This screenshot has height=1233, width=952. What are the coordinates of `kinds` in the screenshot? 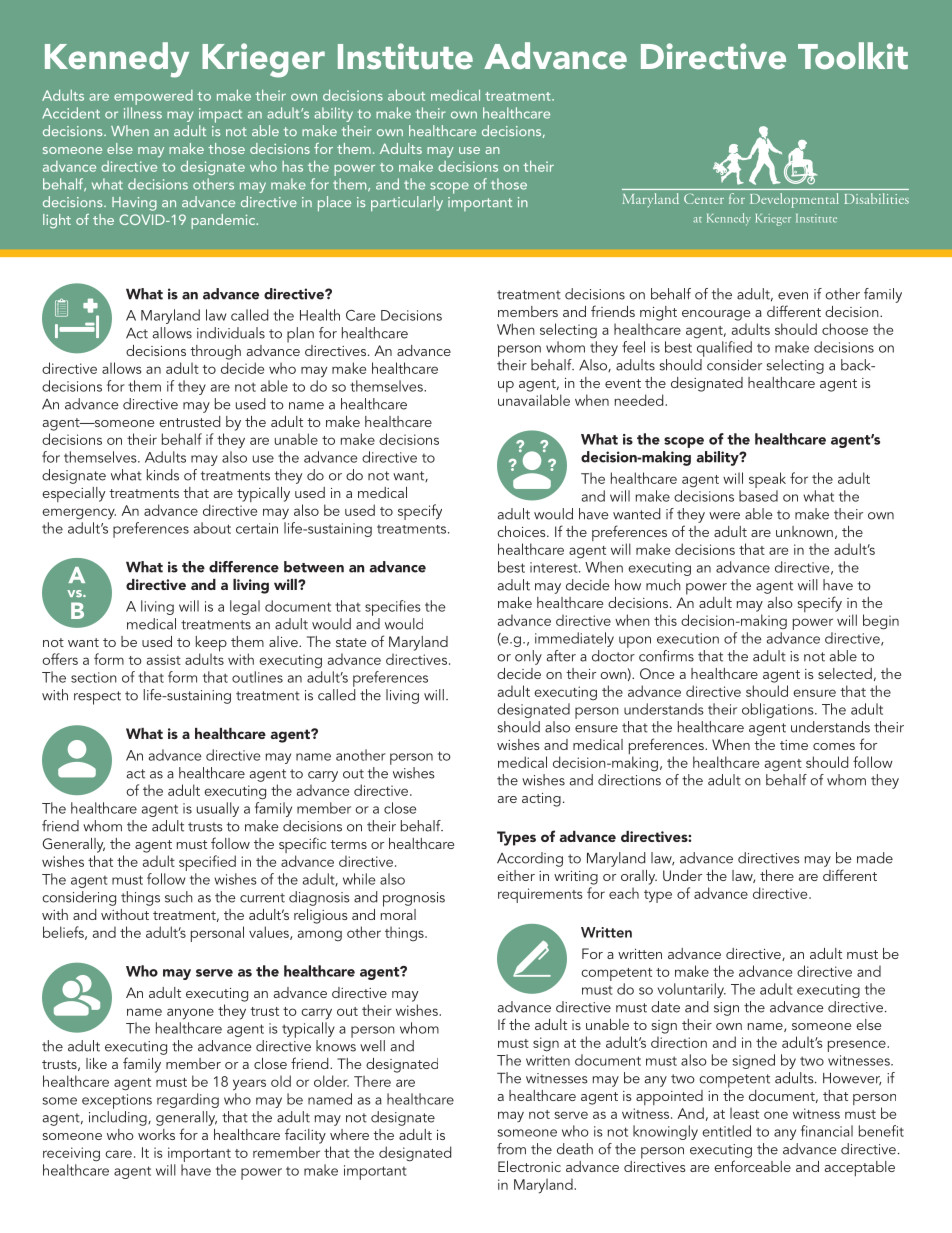 It's located at (163, 475).
